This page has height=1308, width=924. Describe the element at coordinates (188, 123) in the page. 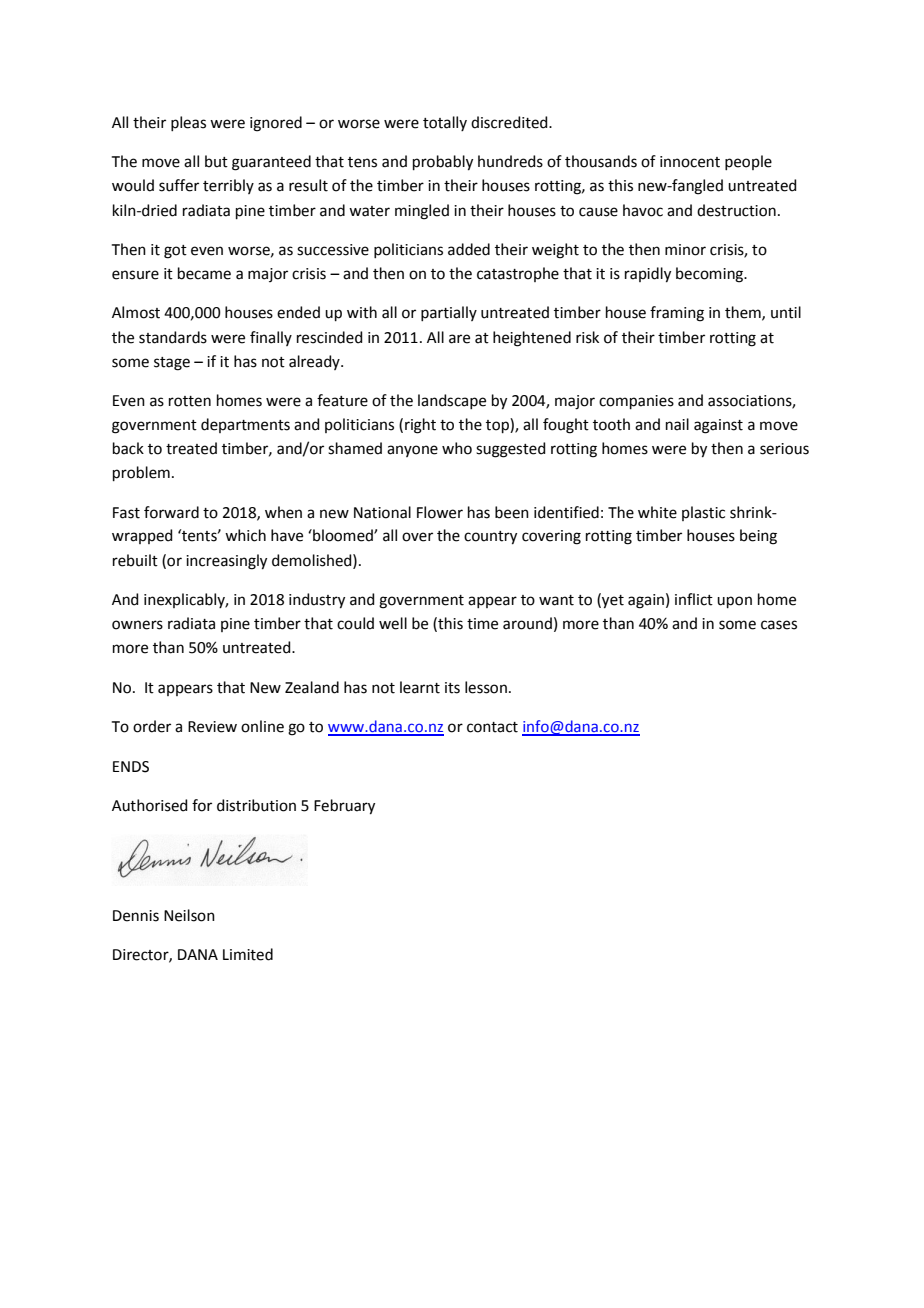

I see `pleas` at that location.
